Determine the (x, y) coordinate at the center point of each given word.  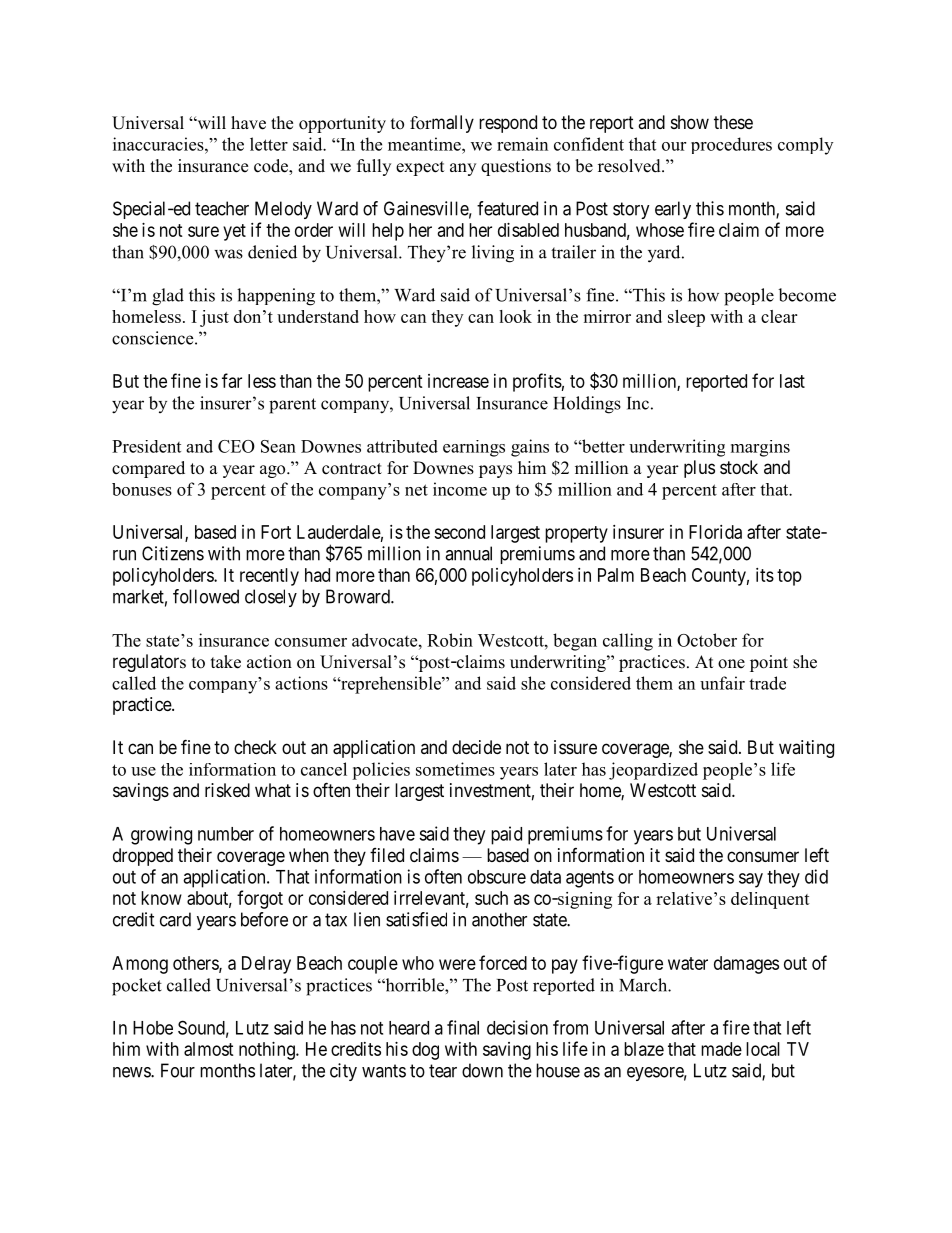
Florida (715, 532)
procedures (731, 145)
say (751, 880)
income (460, 489)
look (515, 316)
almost (209, 1049)
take (226, 662)
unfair (722, 683)
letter (269, 144)
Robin (450, 640)
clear (779, 316)
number (226, 834)
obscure (497, 877)
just (214, 318)
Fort (276, 532)
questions (516, 167)
